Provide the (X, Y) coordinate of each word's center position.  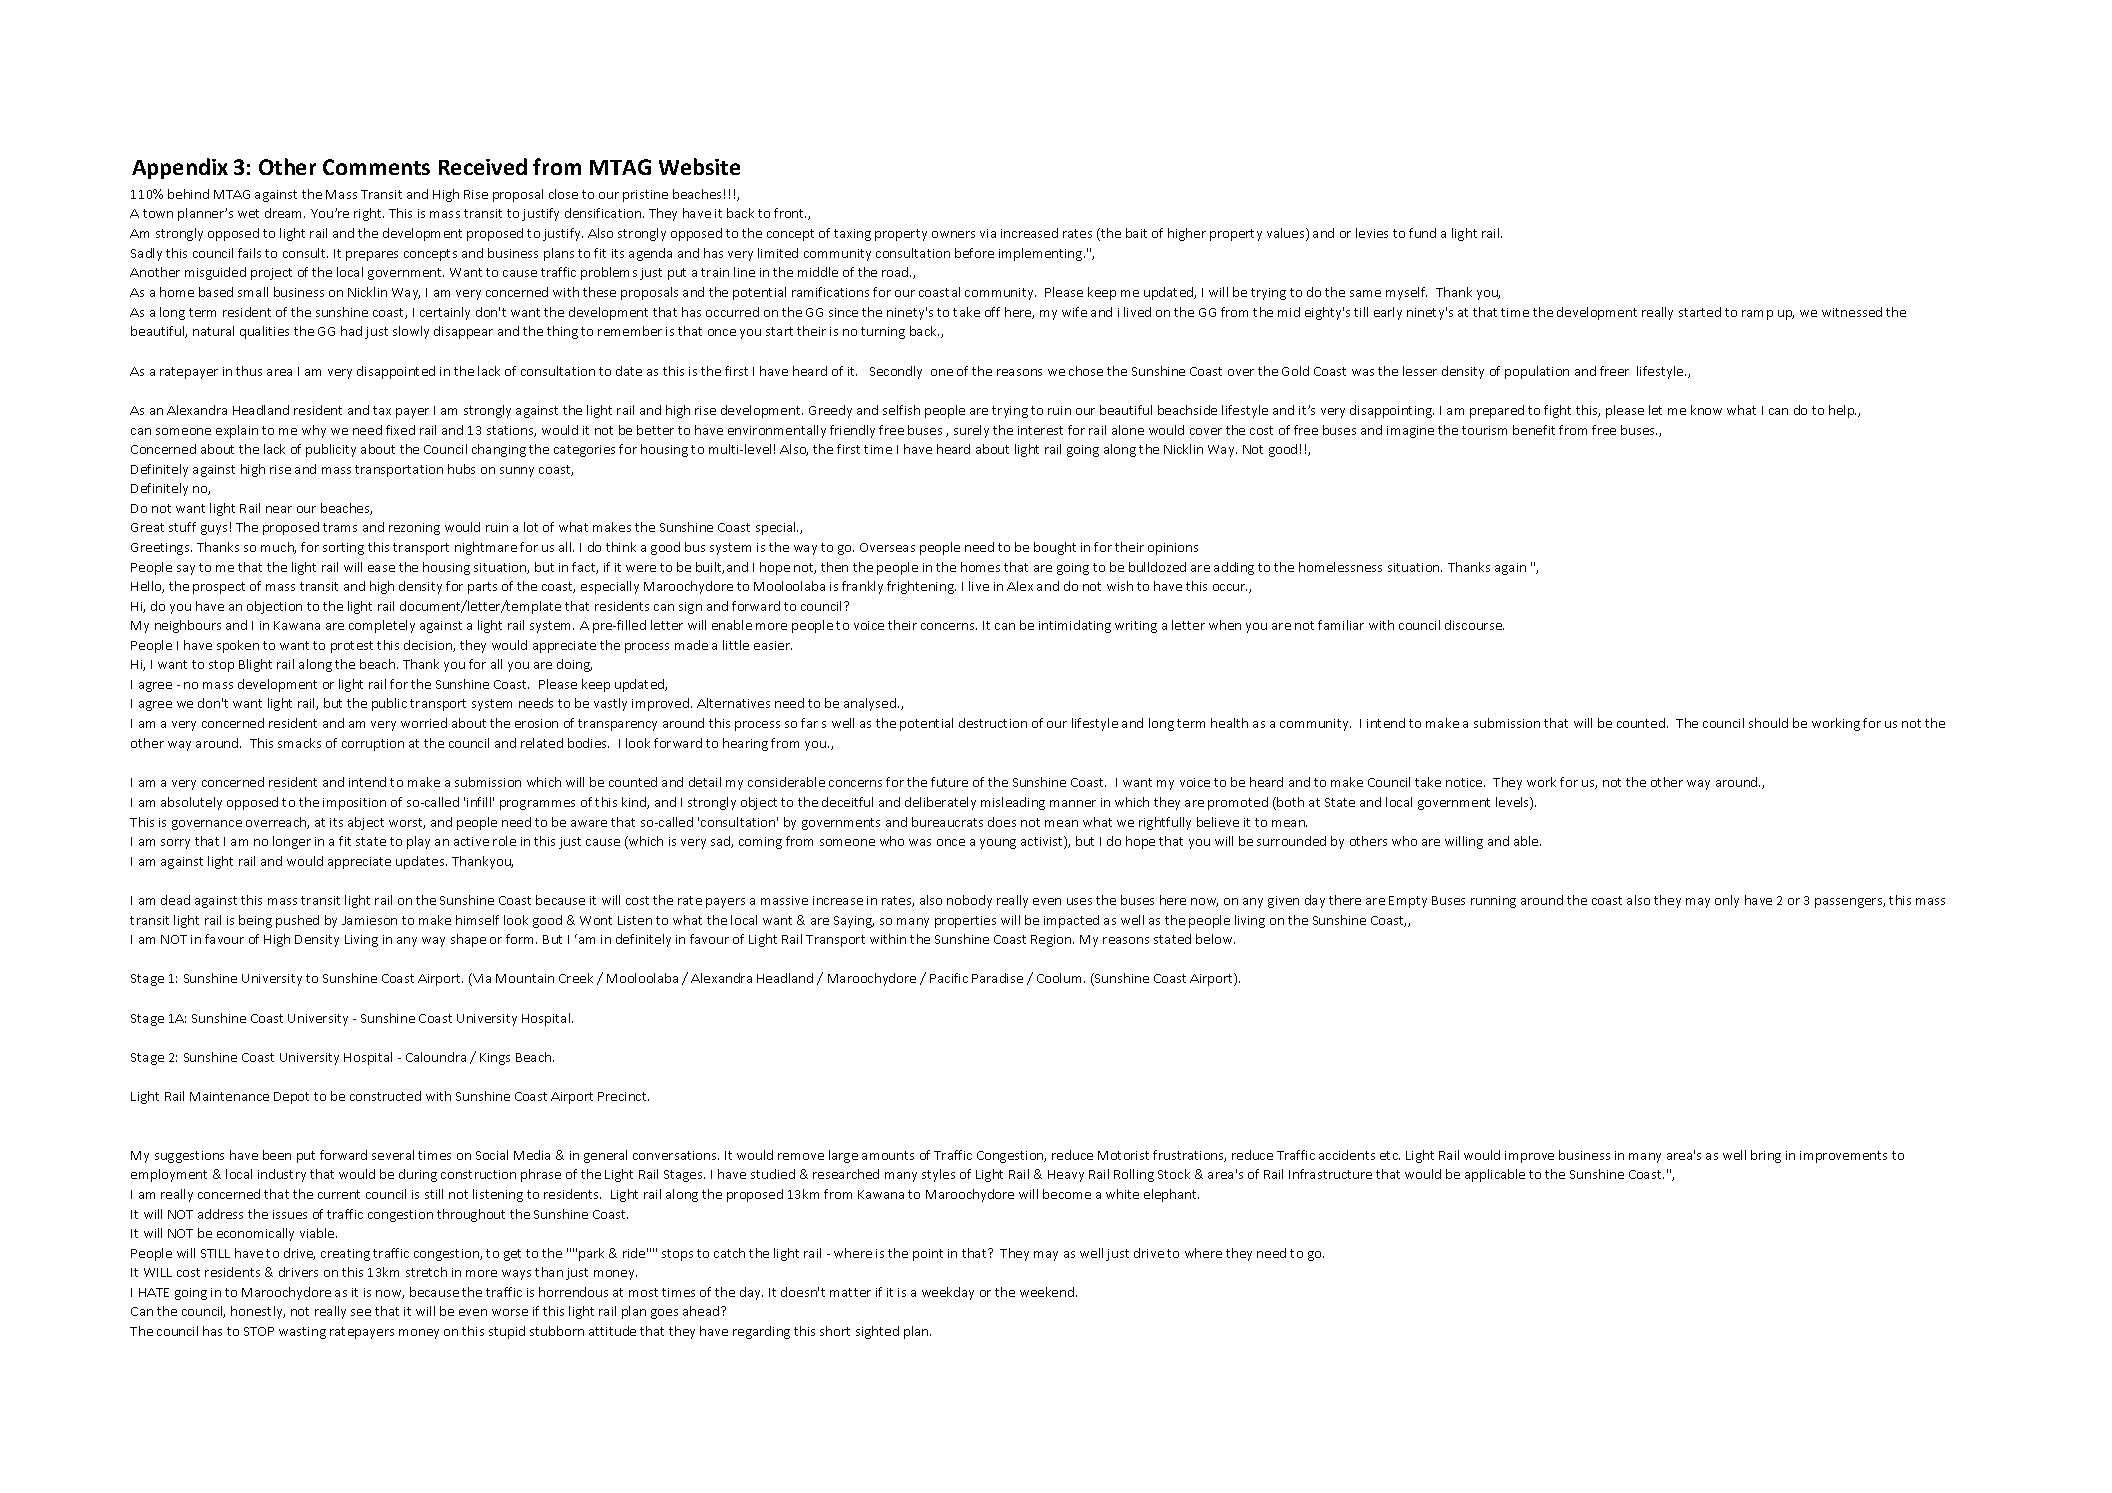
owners (953, 234)
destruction (993, 723)
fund (1422, 233)
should (1768, 723)
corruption (373, 745)
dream (285, 213)
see (361, 1312)
